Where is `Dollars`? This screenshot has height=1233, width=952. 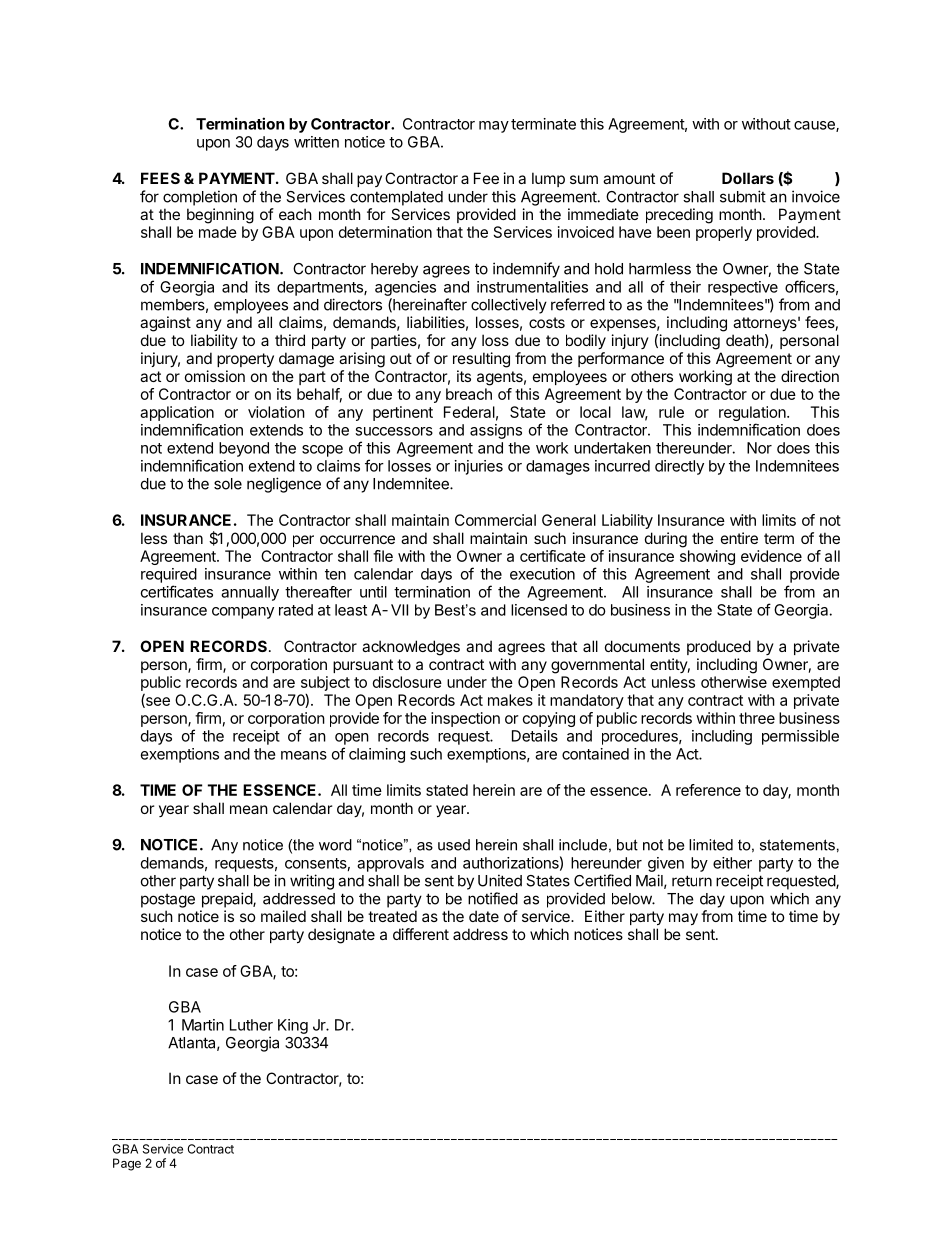 Dollars is located at coordinates (748, 178).
